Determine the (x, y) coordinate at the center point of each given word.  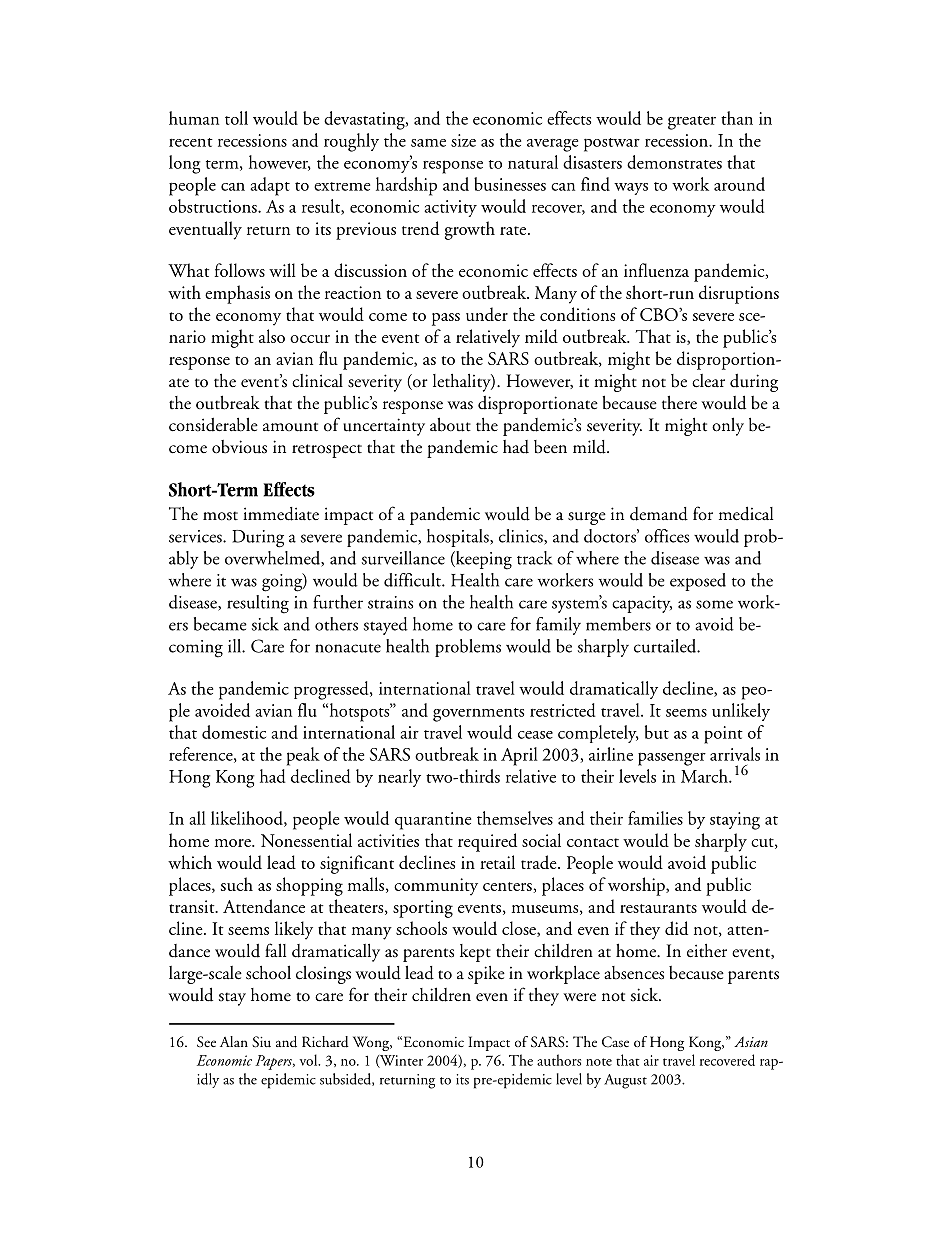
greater (692, 123)
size (463, 140)
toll (236, 118)
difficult (413, 580)
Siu (261, 1042)
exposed (698, 582)
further (338, 602)
